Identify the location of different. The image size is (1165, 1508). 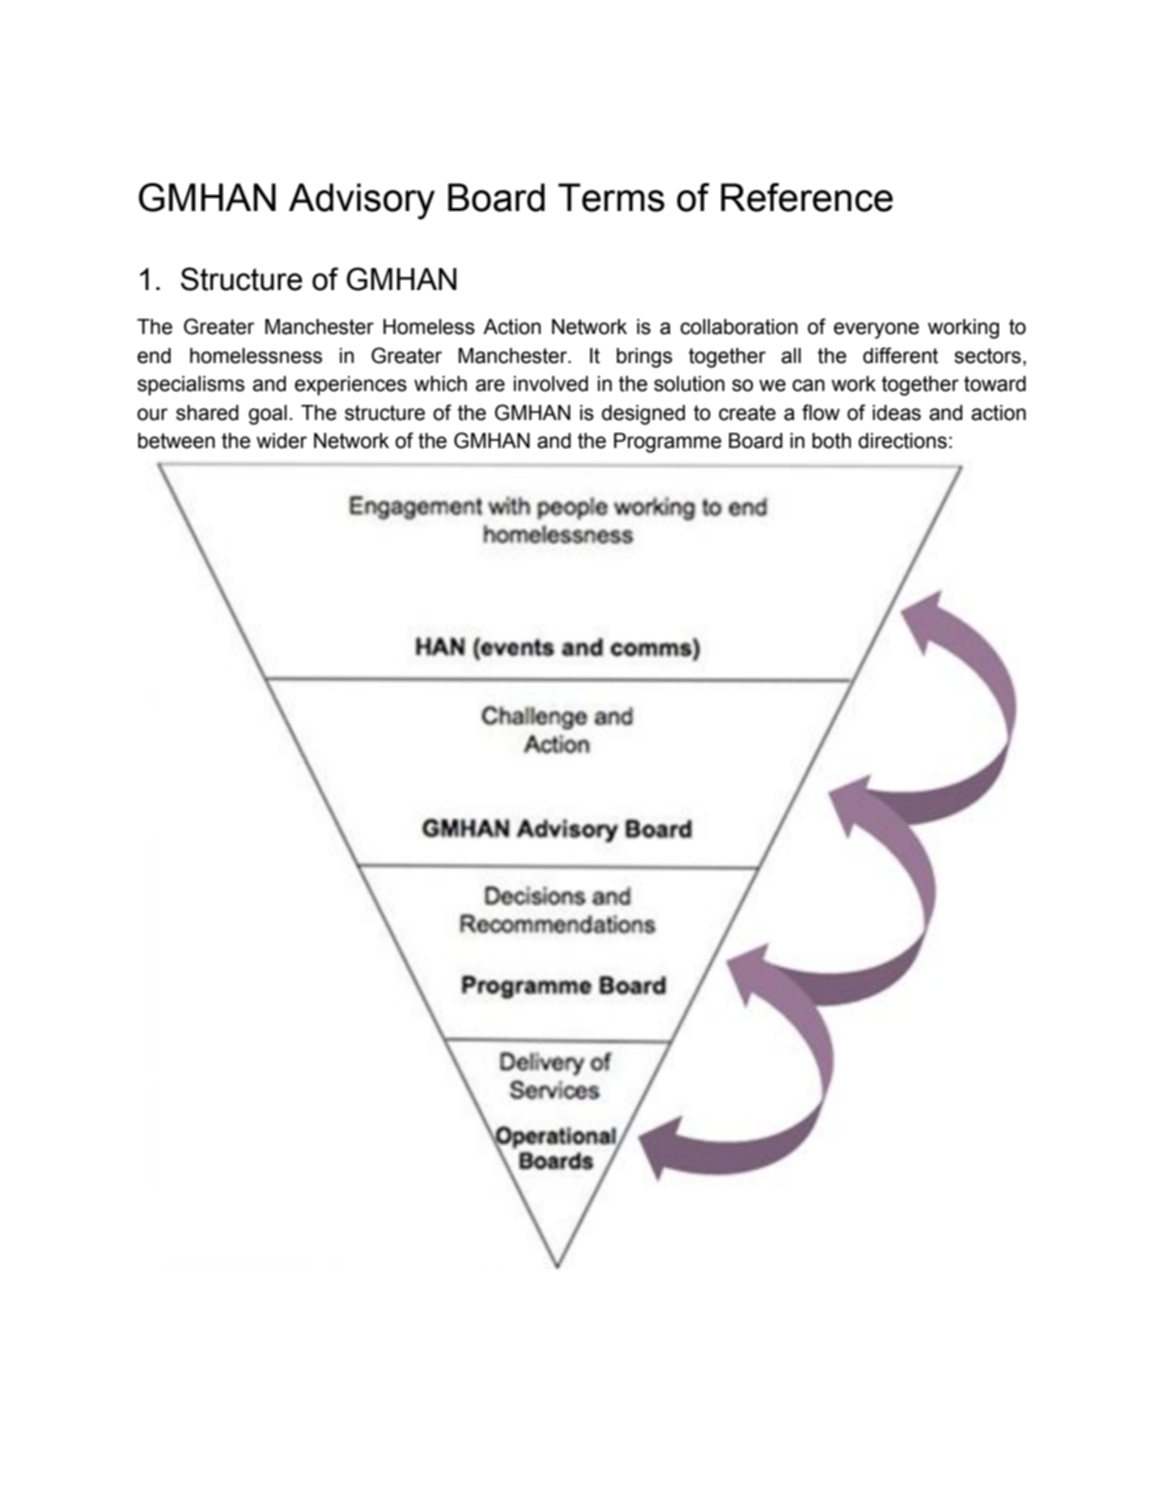
(900, 355).
